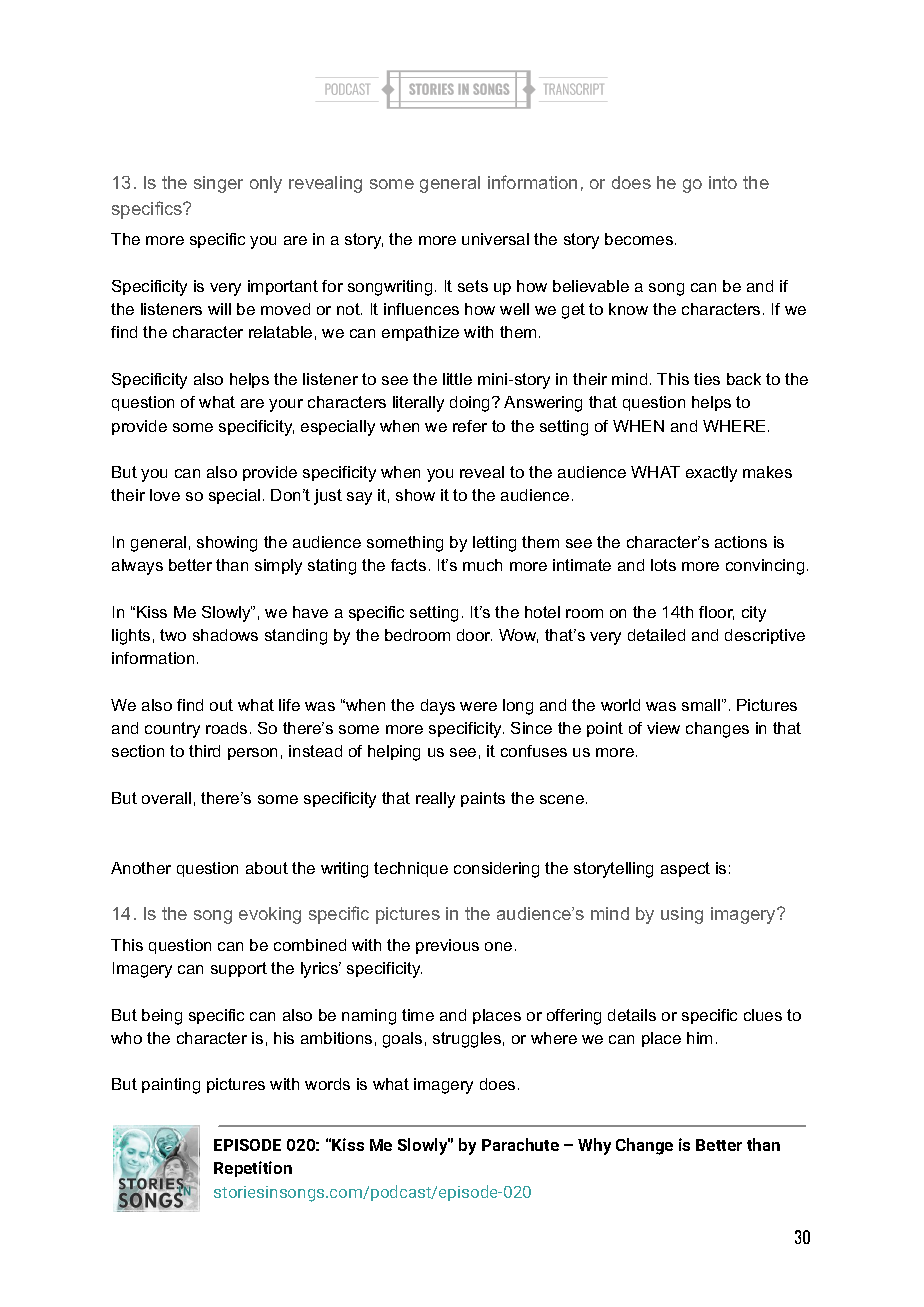  What do you see at coordinates (438, 707) in the image?
I see `days` at bounding box center [438, 707].
